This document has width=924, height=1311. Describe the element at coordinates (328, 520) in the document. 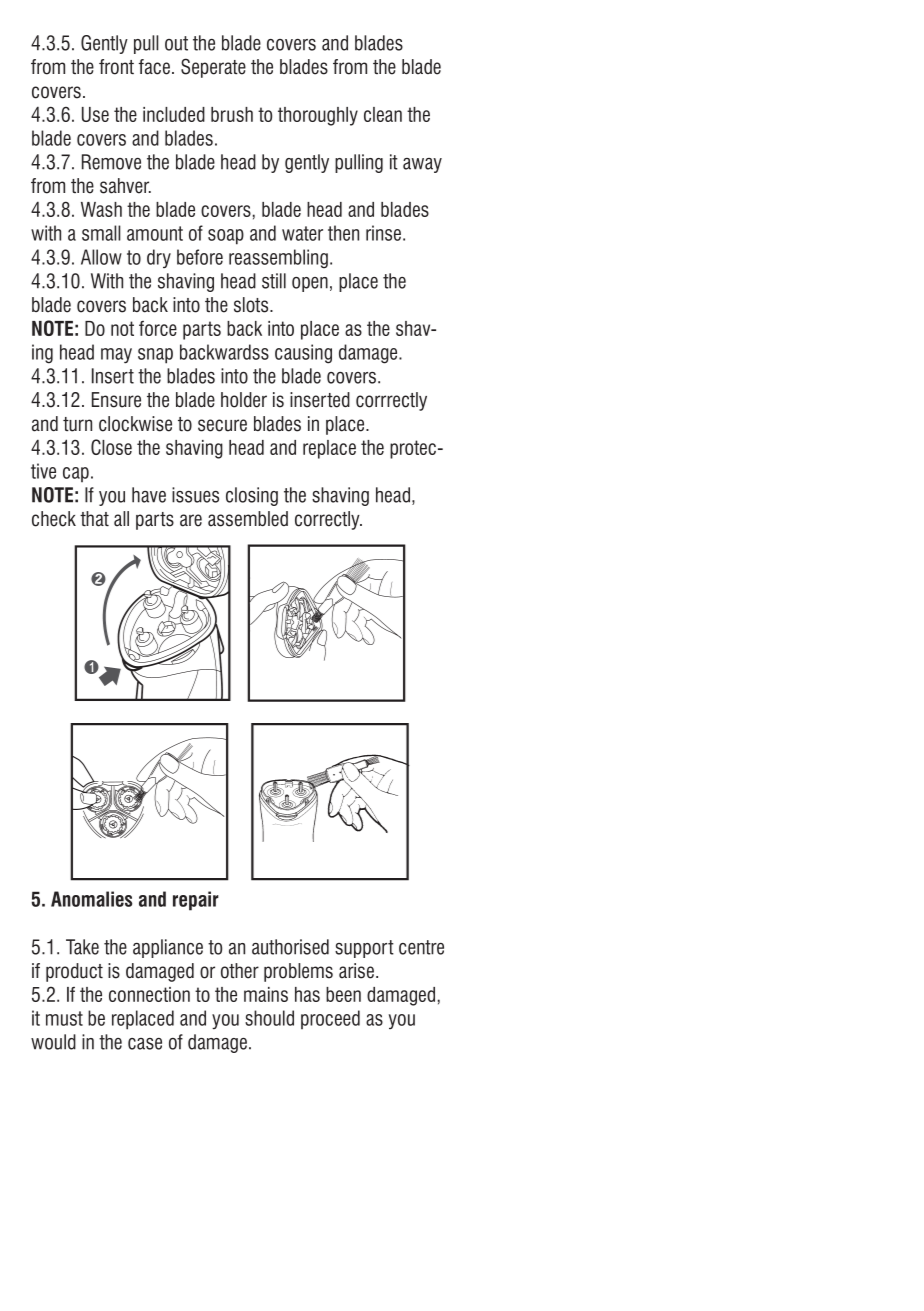

I see `correctly` at that location.
